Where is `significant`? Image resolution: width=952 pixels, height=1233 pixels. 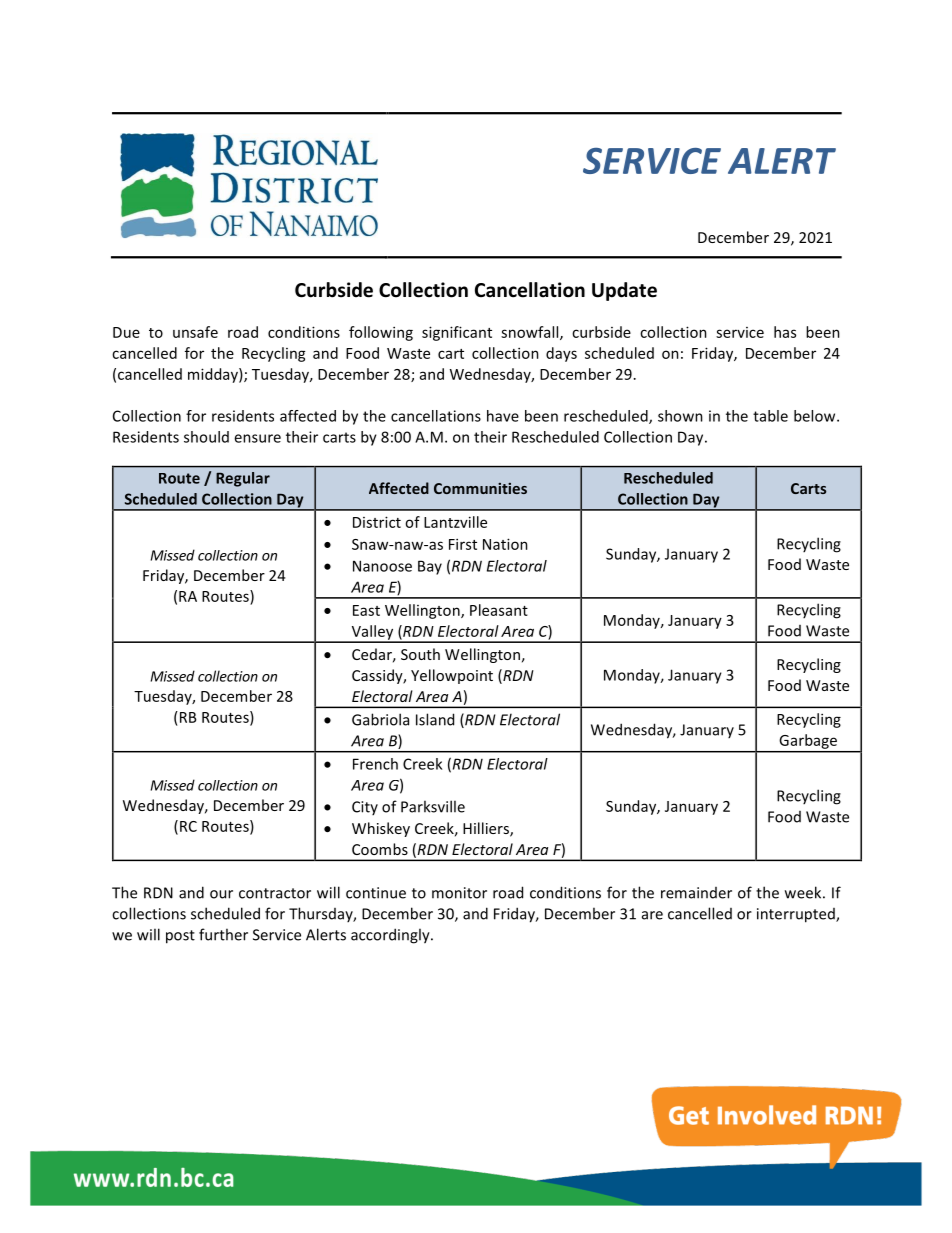
significant is located at coordinates (457, 333).
